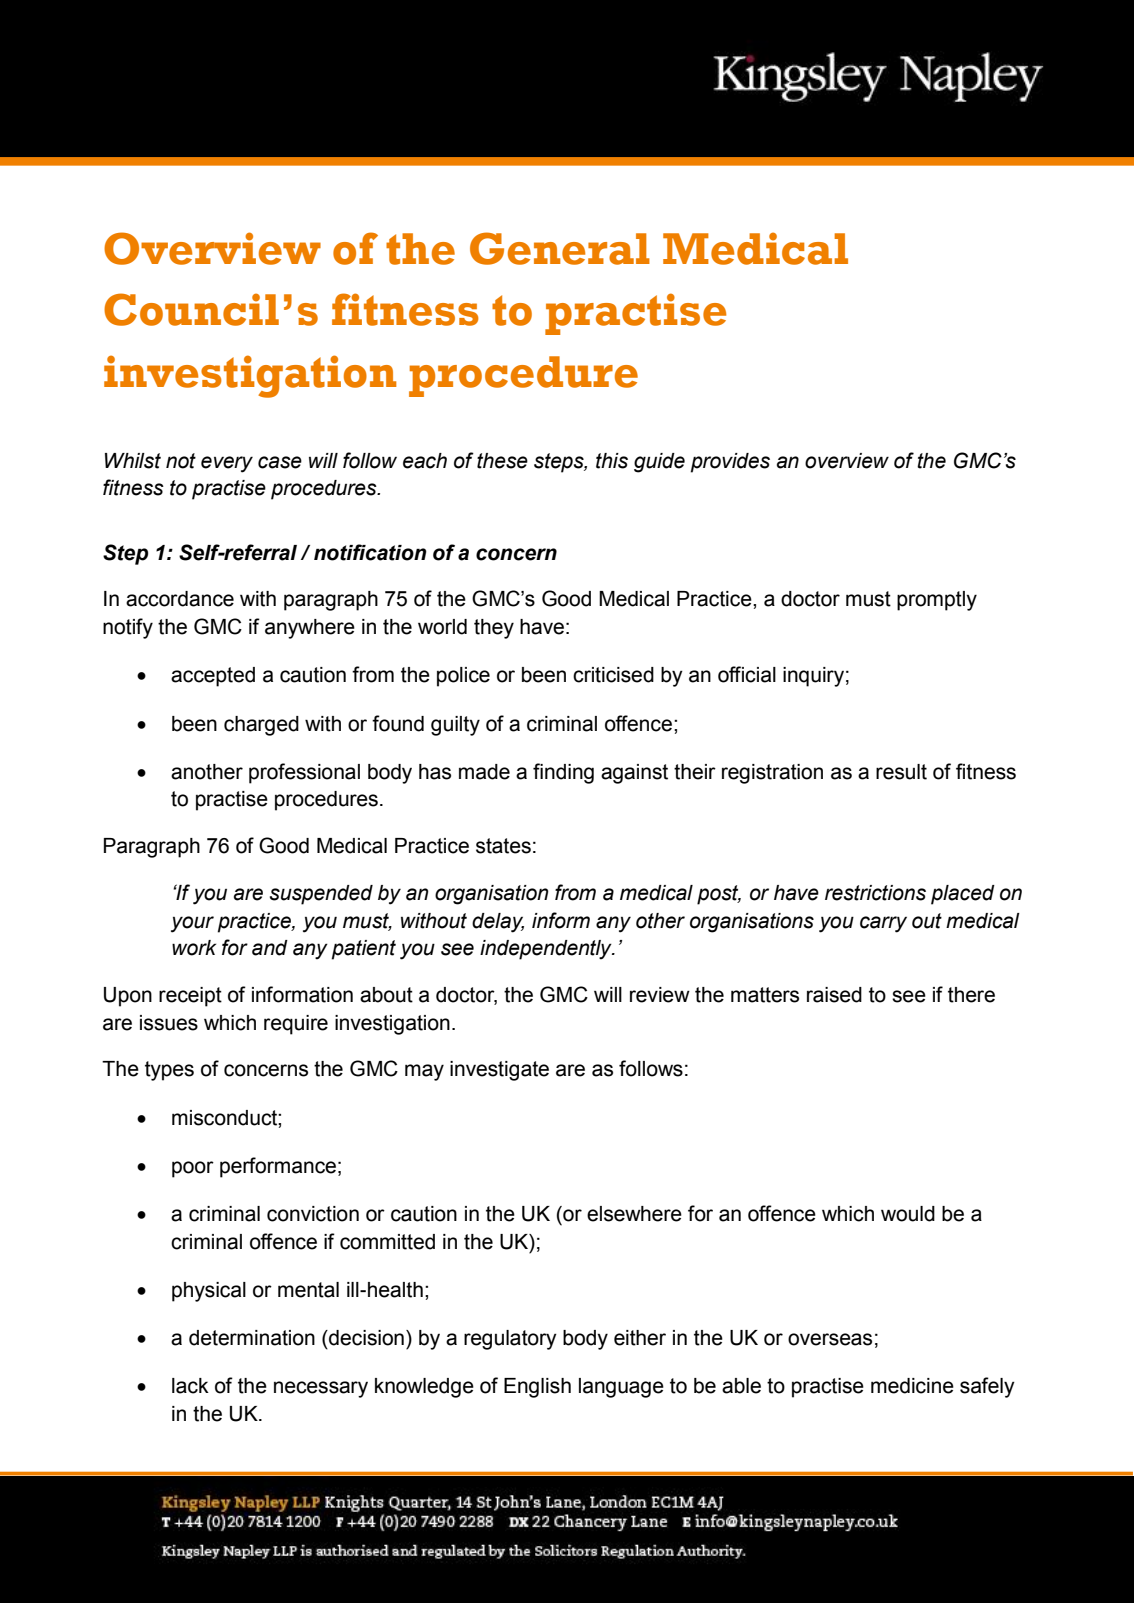 The height and width of the page is (1603, 1134). Describe the element at coordinates (213, 677) in the page. I see `accepted` at that location.
